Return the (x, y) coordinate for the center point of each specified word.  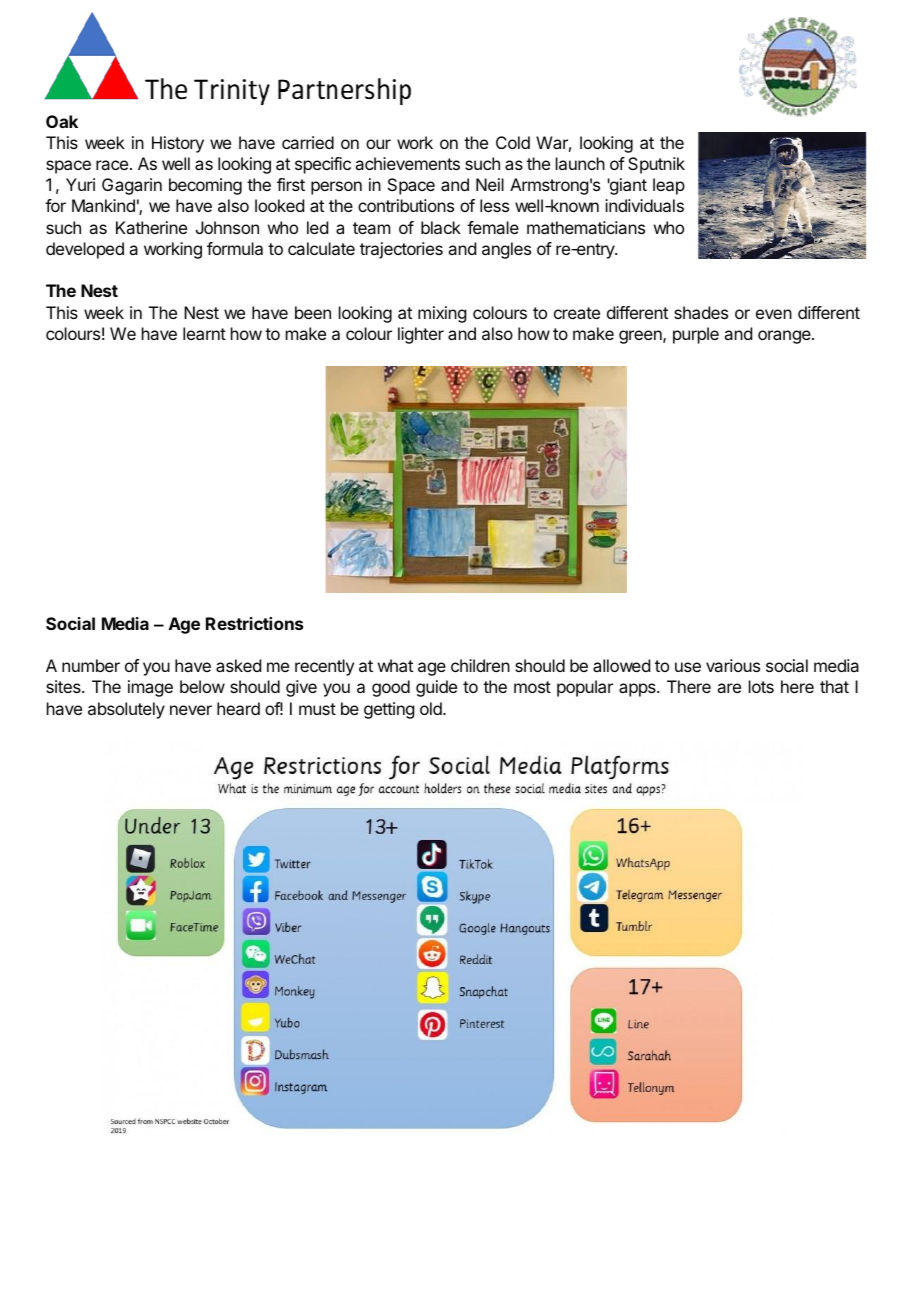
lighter (421, 335)
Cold (513, 142)
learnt (204, 333)
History (178, 144)
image (150, 688)
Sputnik (656, 165)
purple (696, 335)
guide (436, 688)
